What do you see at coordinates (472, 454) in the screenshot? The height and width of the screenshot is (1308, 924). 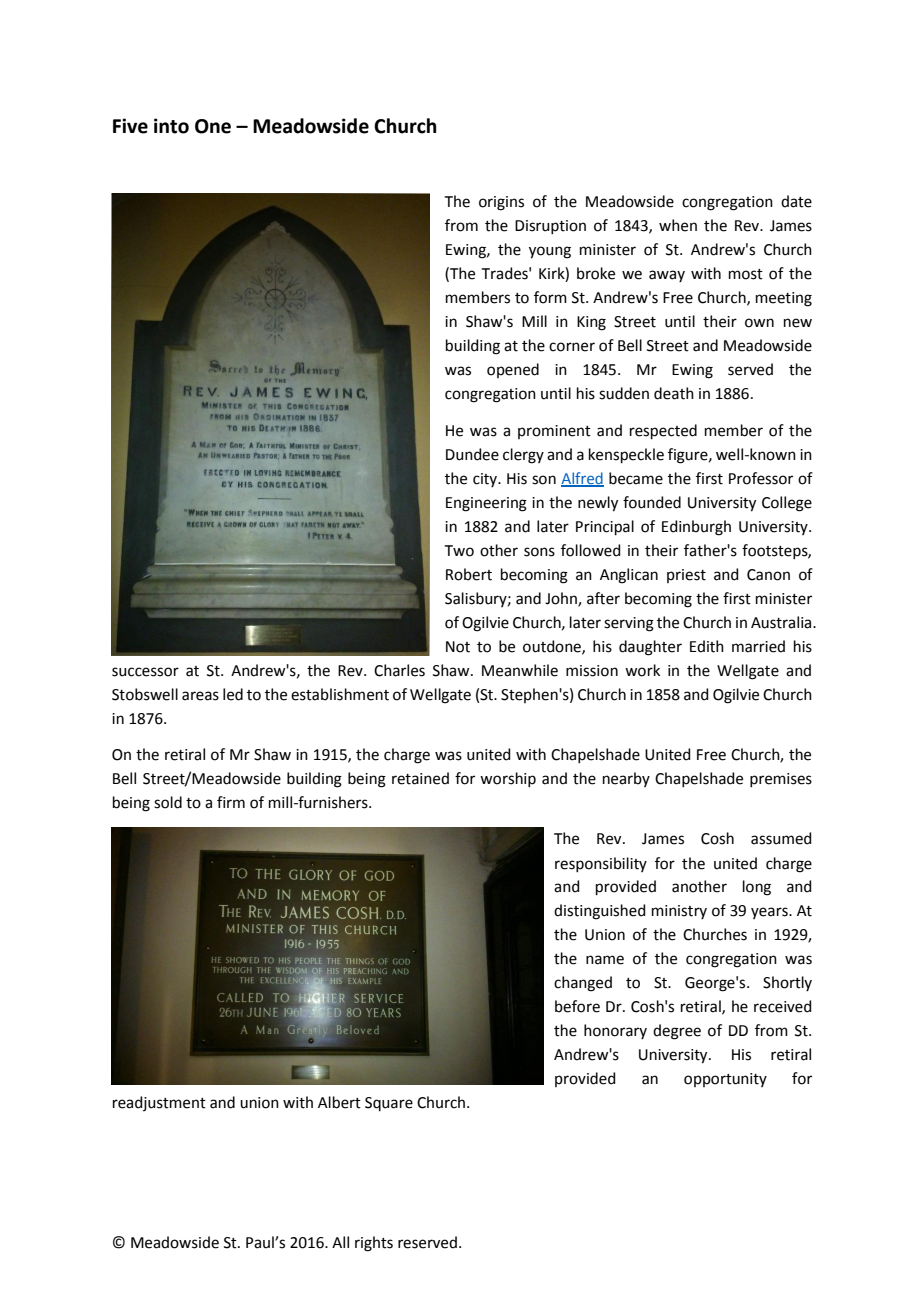 I see `Dundee` at bounding box center [472, 454].
